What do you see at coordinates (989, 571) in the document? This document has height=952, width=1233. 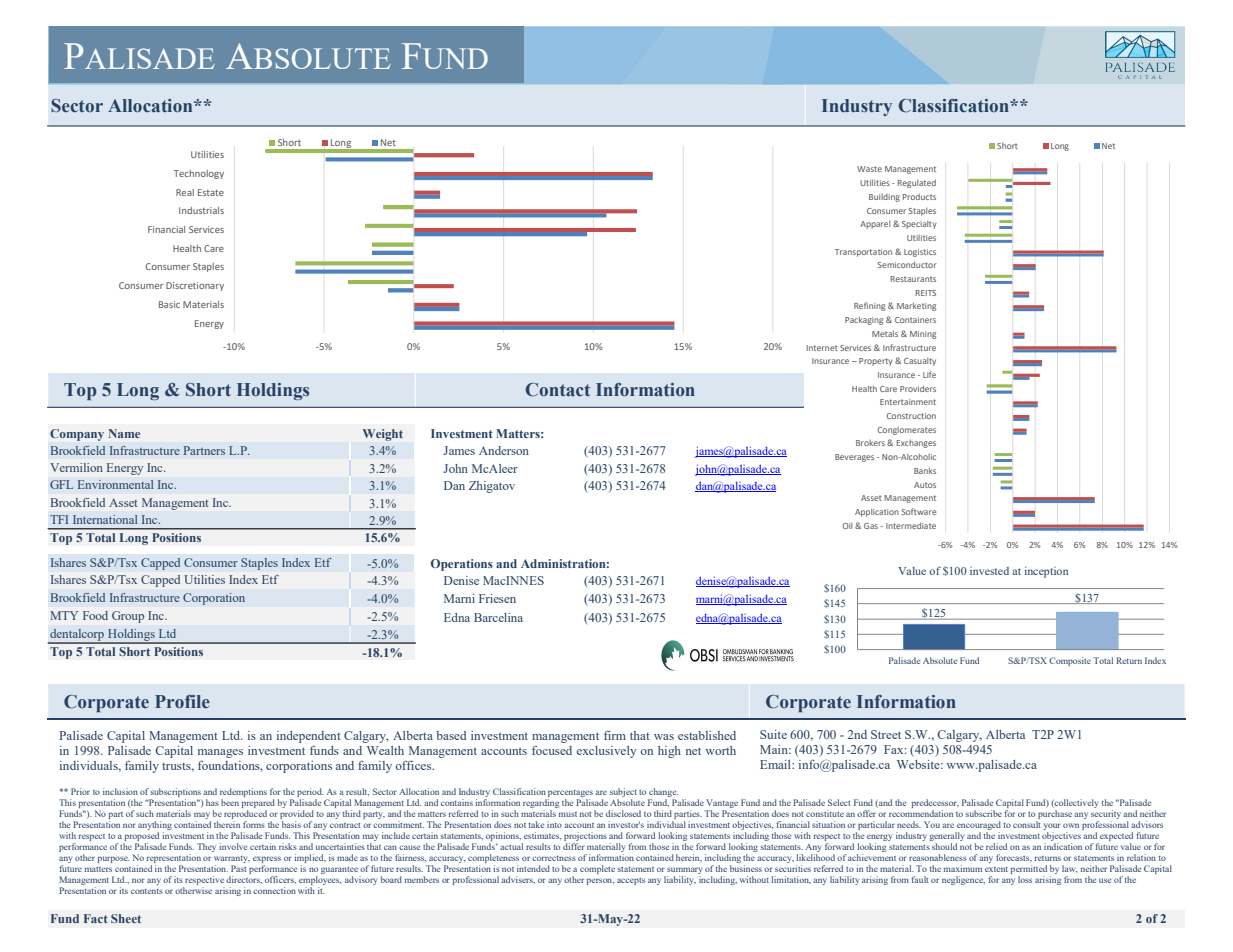 I see `invested` at bounding box center [989, 571].
